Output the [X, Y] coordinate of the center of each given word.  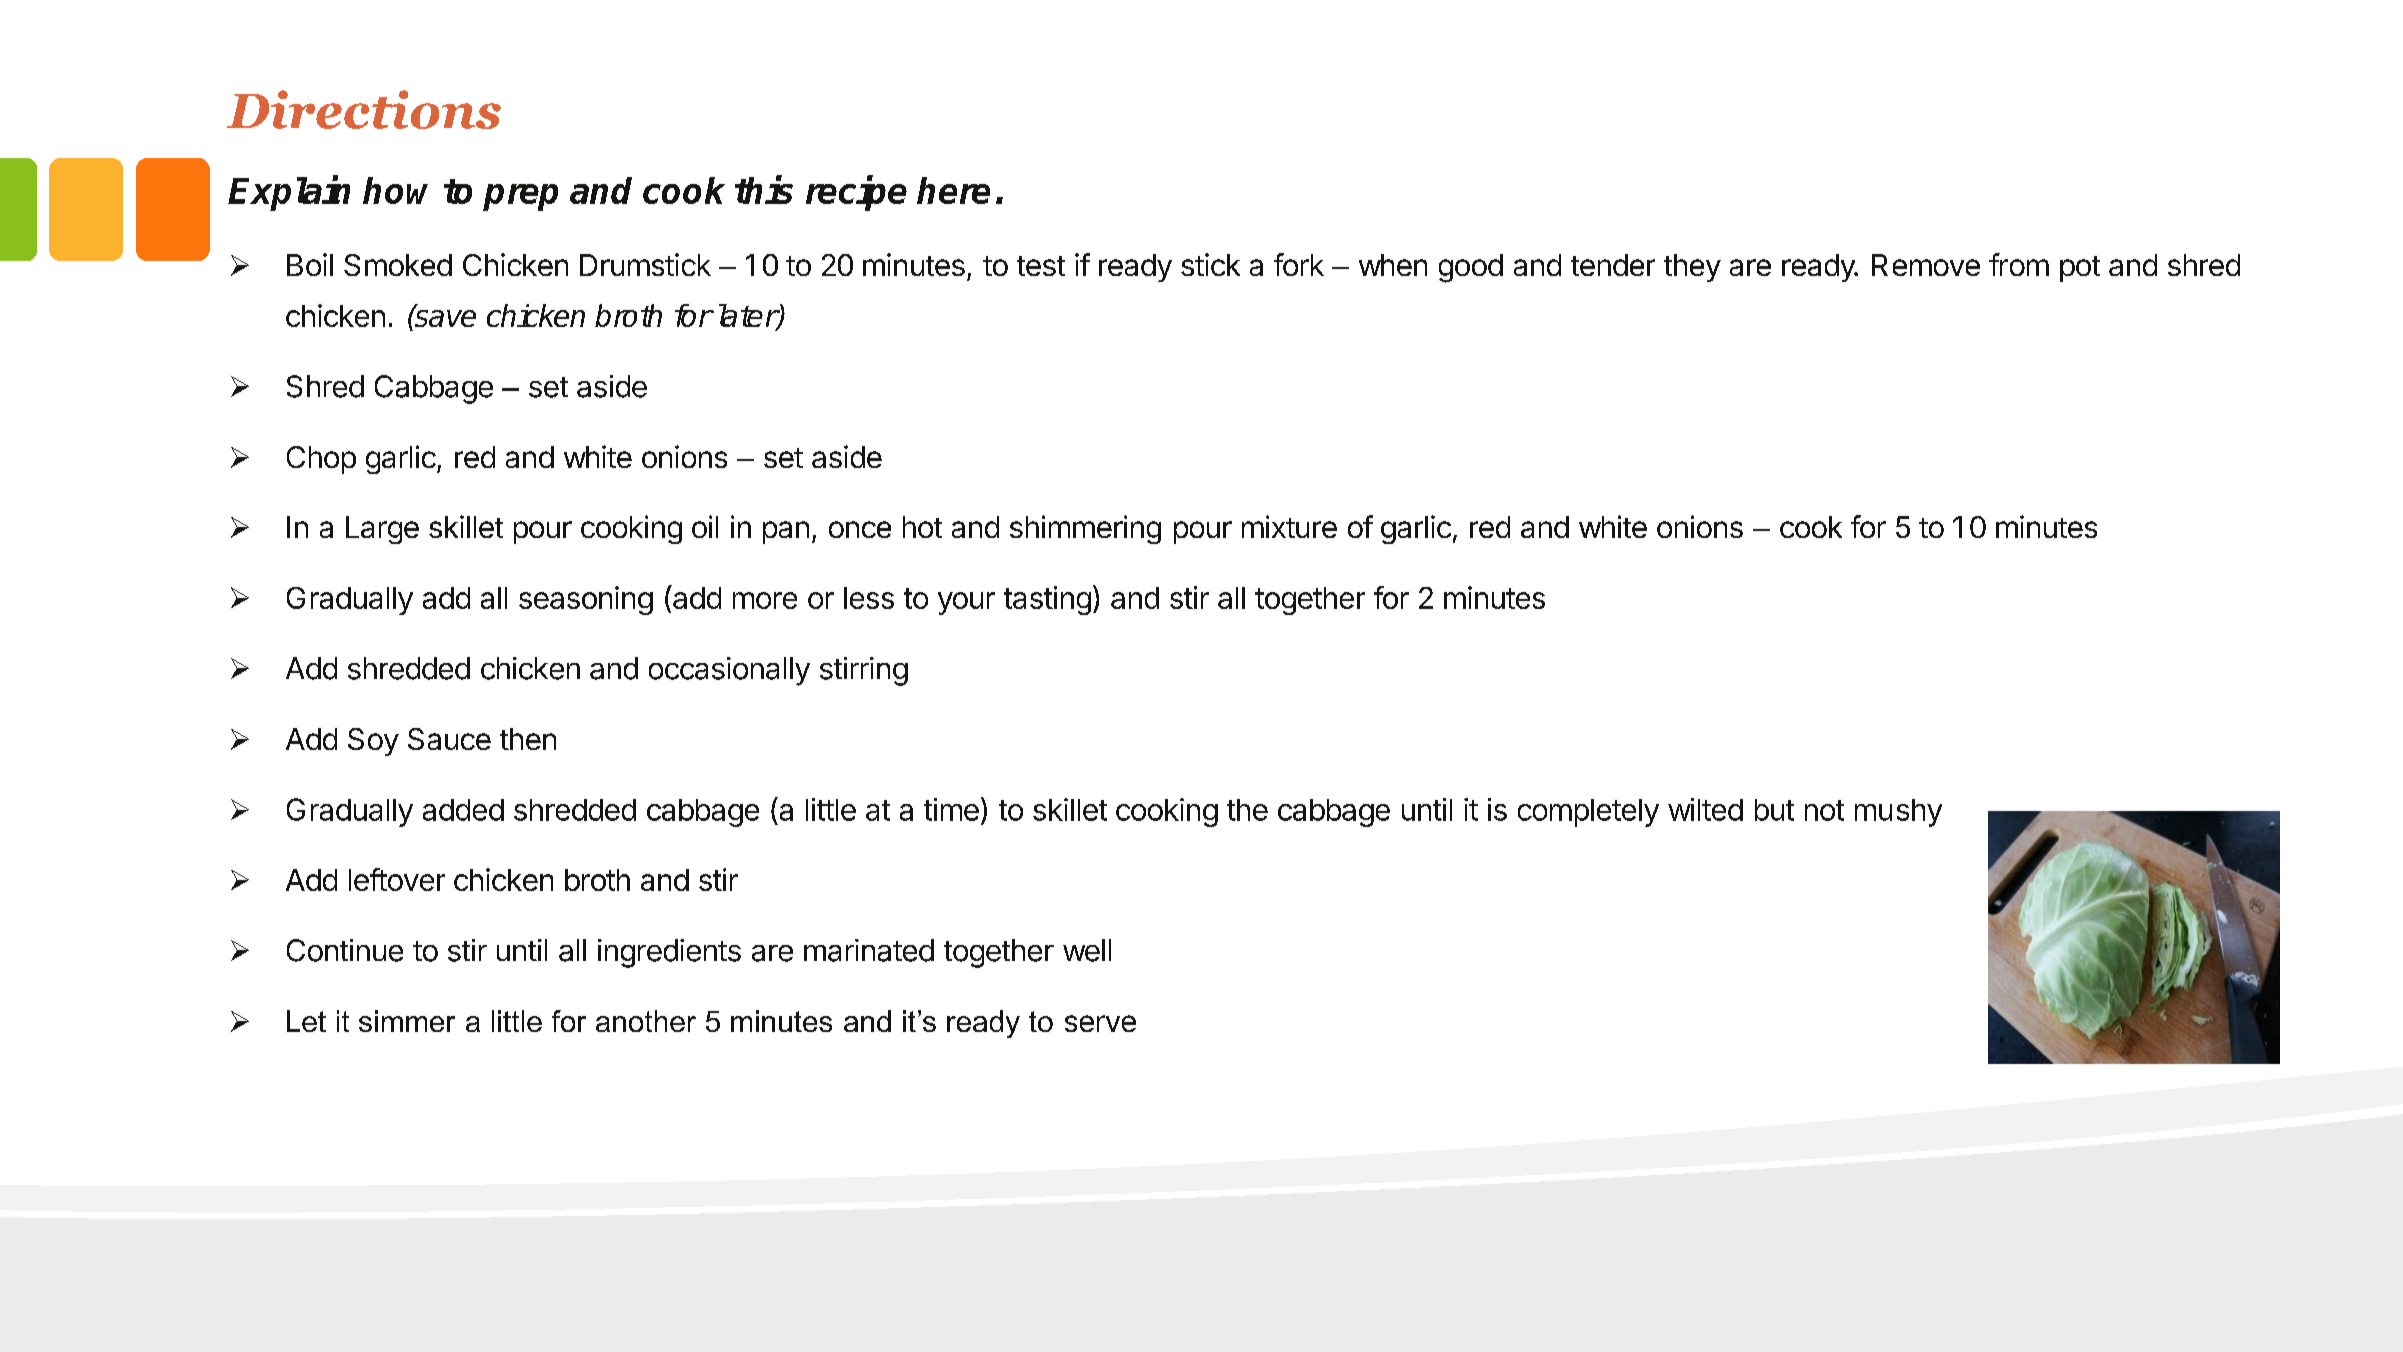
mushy [1898, 813]
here [953, 190]
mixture [1289, 526]
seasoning [586, 600]
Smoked [398, 265]
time [951, 809]
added [463, 810]
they [1692, 268]
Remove [1926, 265]
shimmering [1085, 529]
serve [1100, 1023]
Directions [364, 109]
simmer [407, 1021]
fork [1299, 264]
